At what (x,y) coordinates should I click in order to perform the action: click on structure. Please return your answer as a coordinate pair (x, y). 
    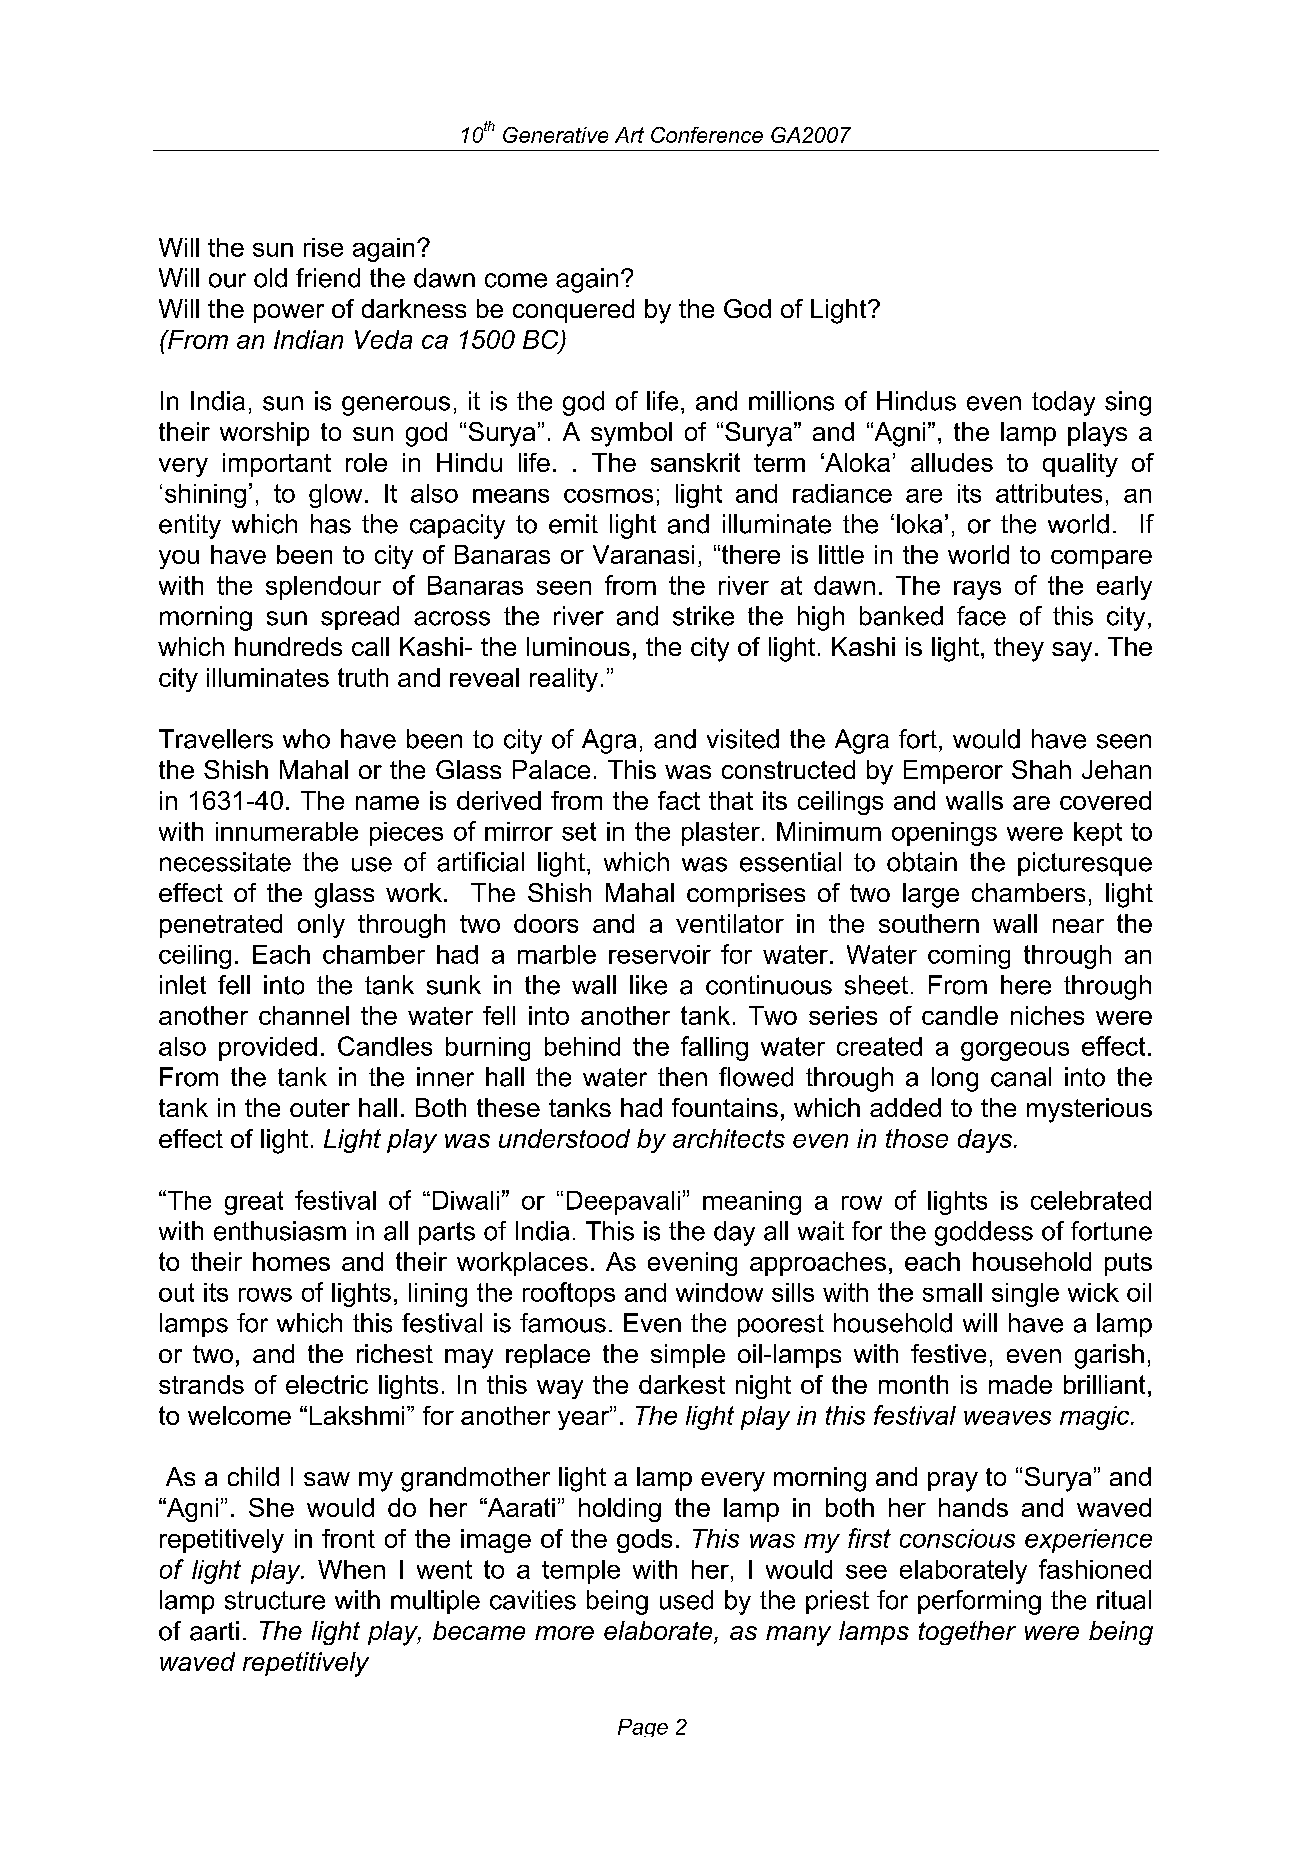
    Looking at the image, I should click on (275, 1600).
